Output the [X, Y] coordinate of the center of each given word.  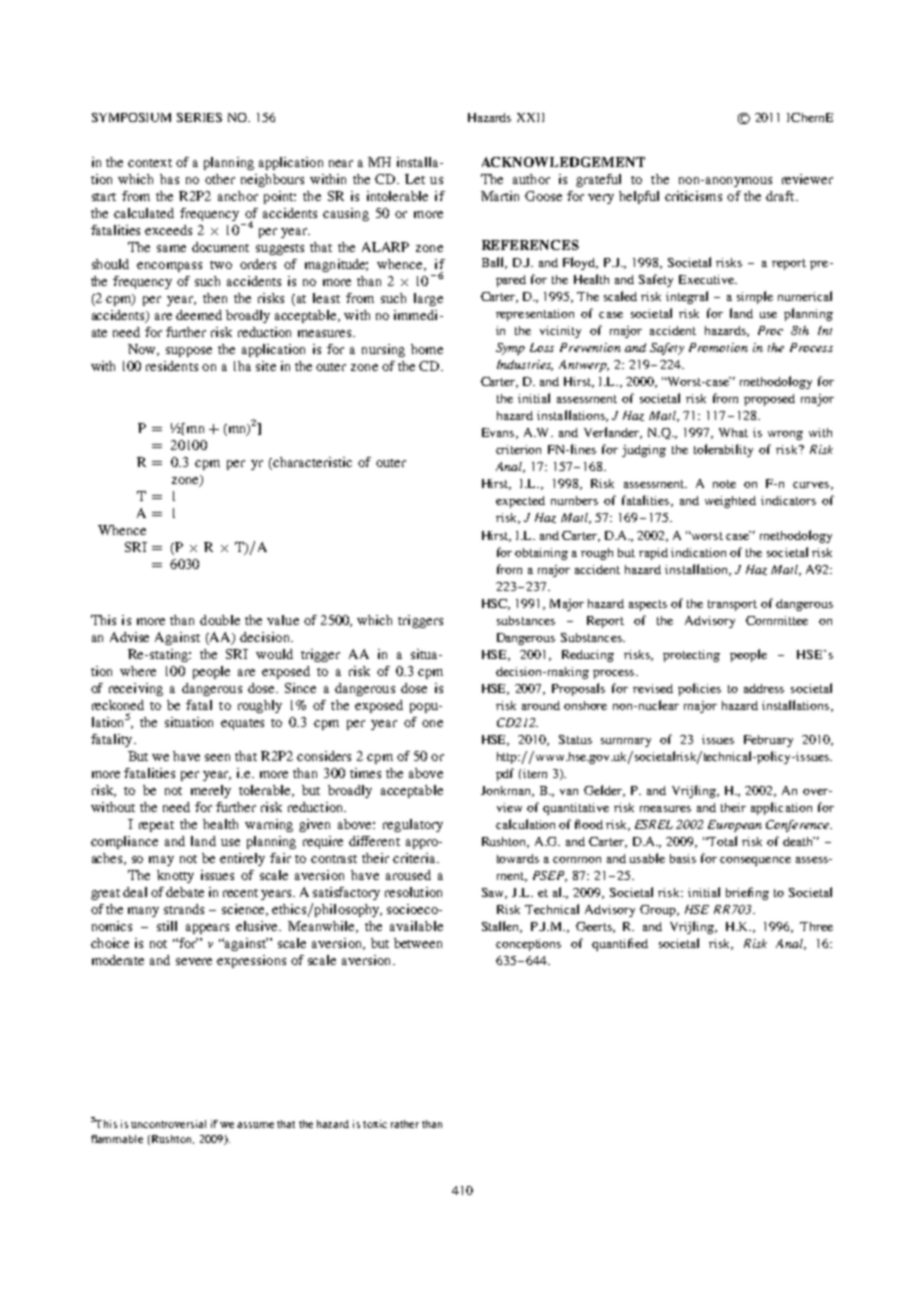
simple [755, 297]
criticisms [693, 196]
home [427, 349]
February [768, 741]
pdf [505, 774]
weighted [730, 502]
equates [242, 724]
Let [415, 179]
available [416, 926]
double [220, 620]
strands [184, 909]
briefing [747, 893]
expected [520, 502]
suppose [189, 352]
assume [255, 1125]
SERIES [199, 117]
